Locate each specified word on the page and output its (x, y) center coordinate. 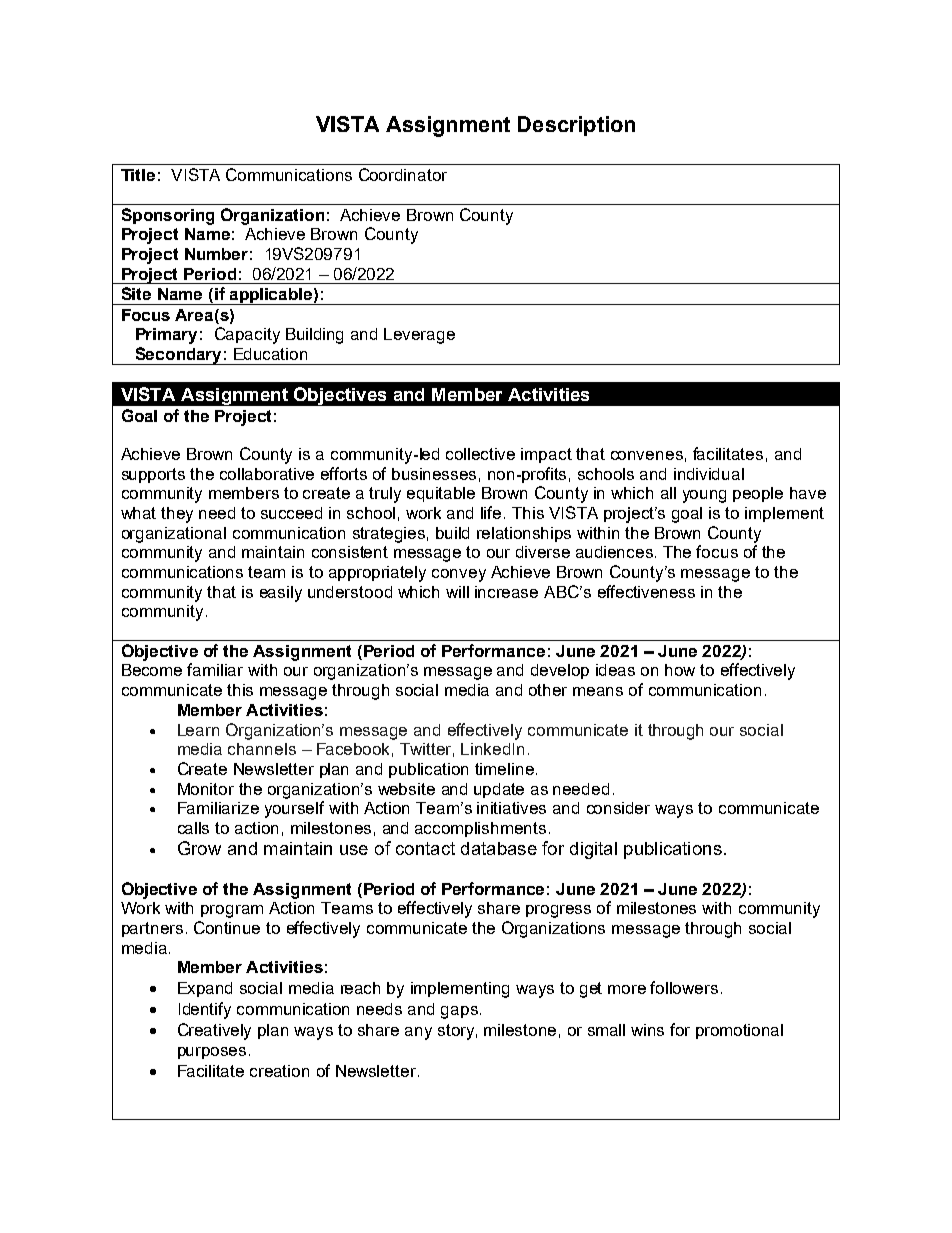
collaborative (267, 474)
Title (138, 175)
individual (709, 474)
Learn (198, 730)
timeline (504, 769)
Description (576, 126)
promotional (739, 1031)
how (680, 670)
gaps (459, 1012)
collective (480, 454)
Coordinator (403, 174)
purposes (212, 1053)
